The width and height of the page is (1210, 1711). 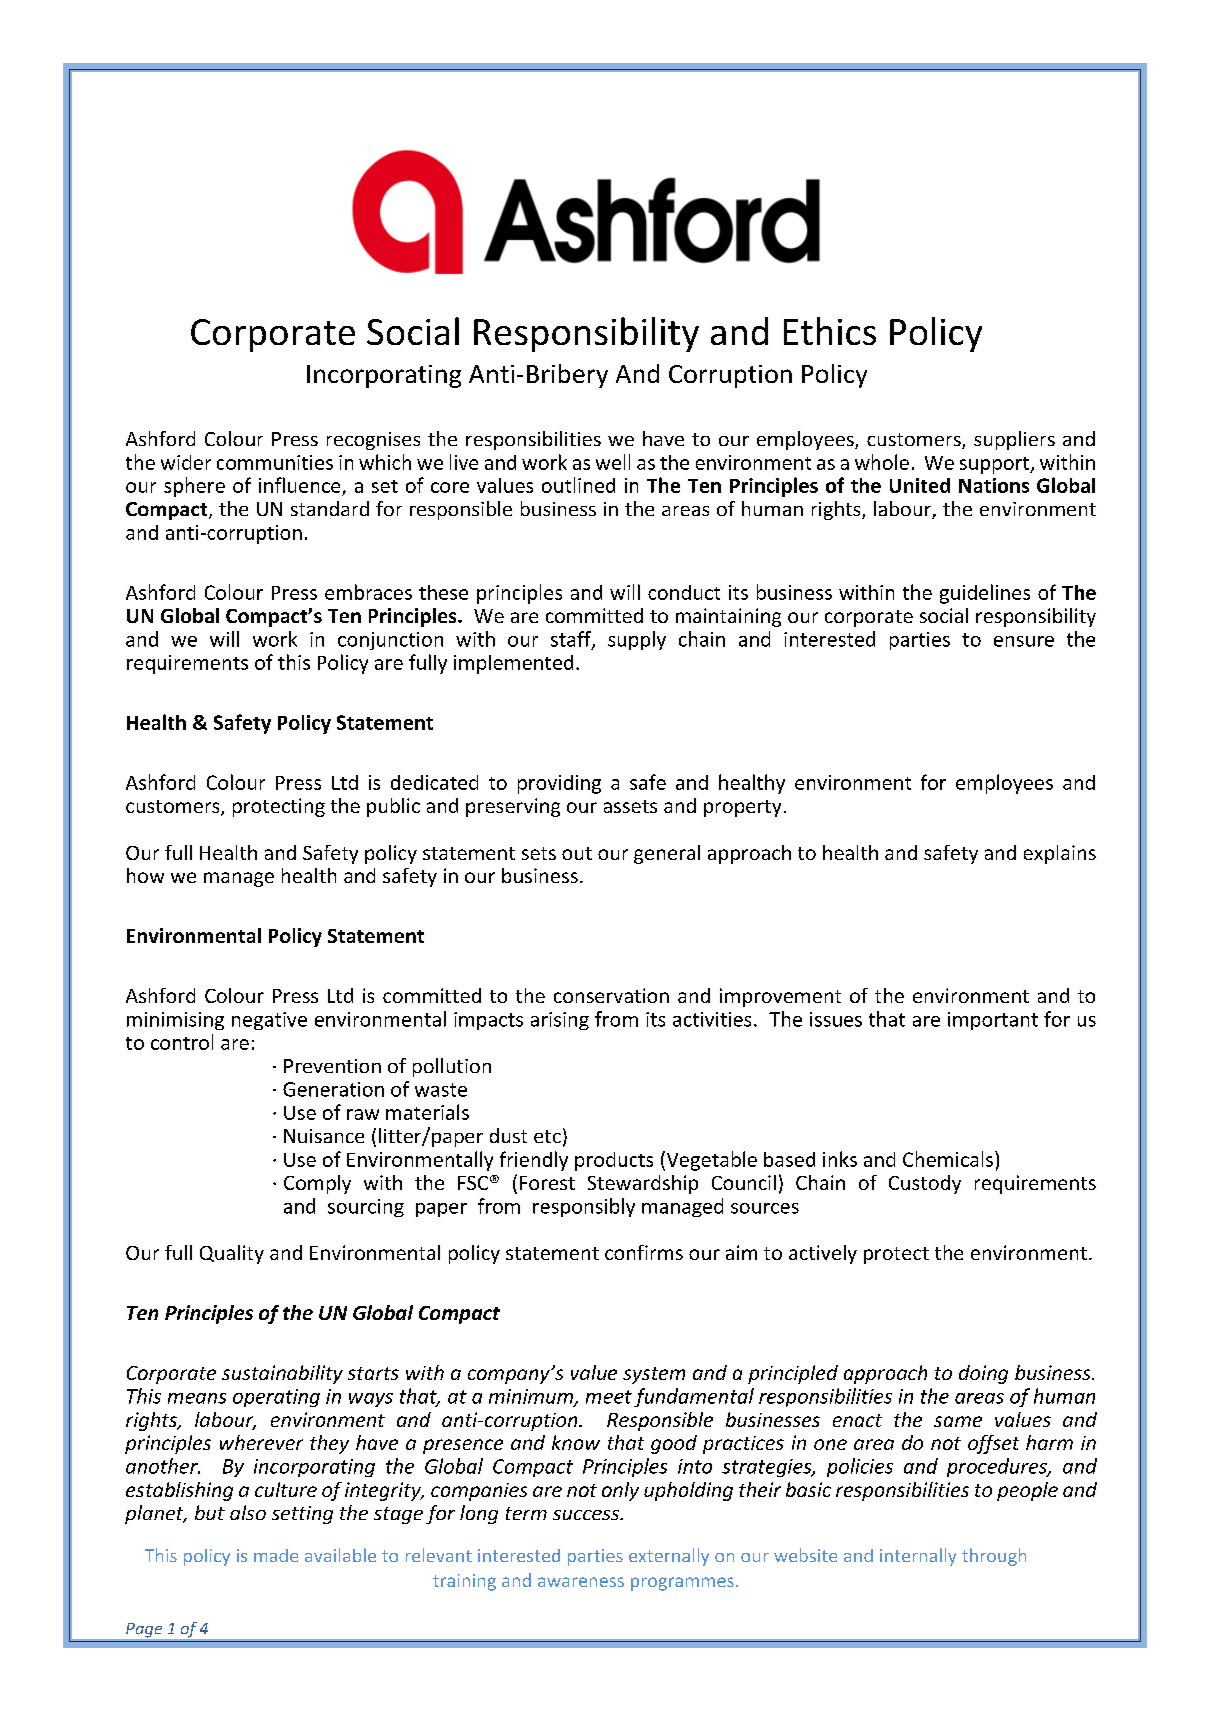 I want to click on Comply, so click(x=317, y=1184).
